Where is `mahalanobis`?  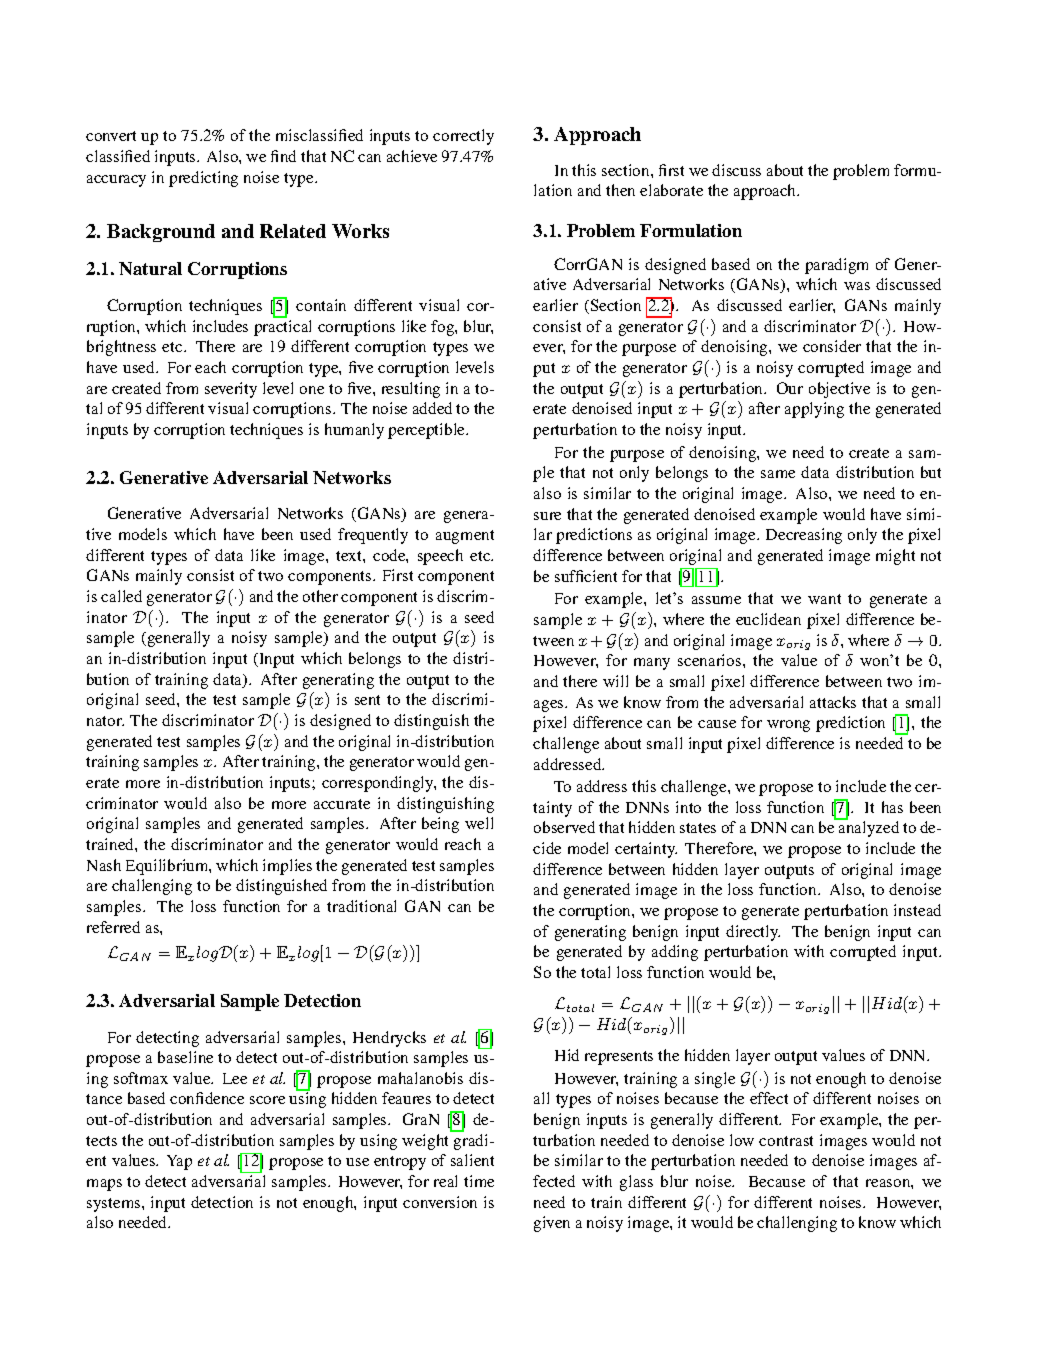
mahalanobis is located at coordinates (420, 1078).
